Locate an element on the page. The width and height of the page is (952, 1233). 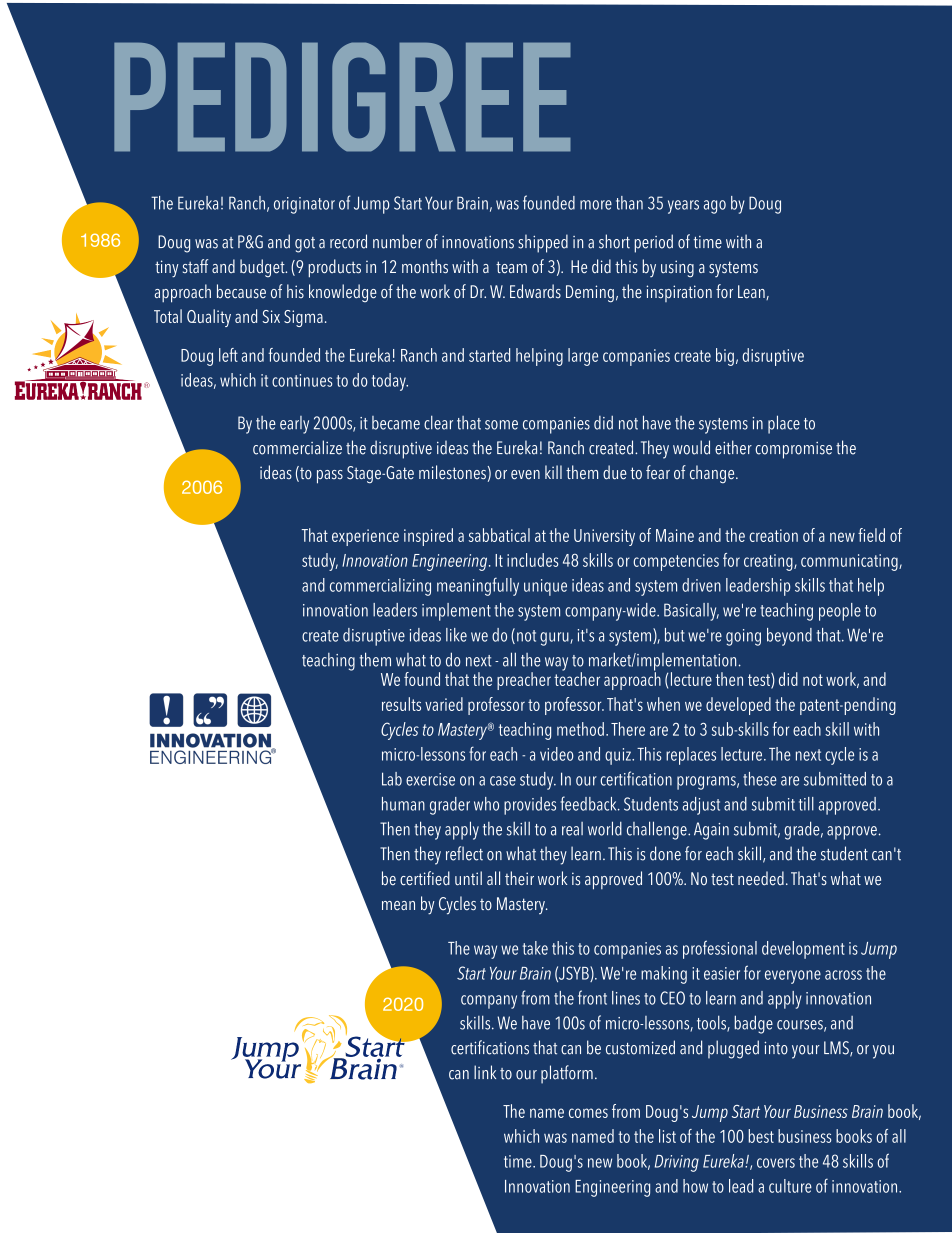
till is located at coordinates (806, 804).
